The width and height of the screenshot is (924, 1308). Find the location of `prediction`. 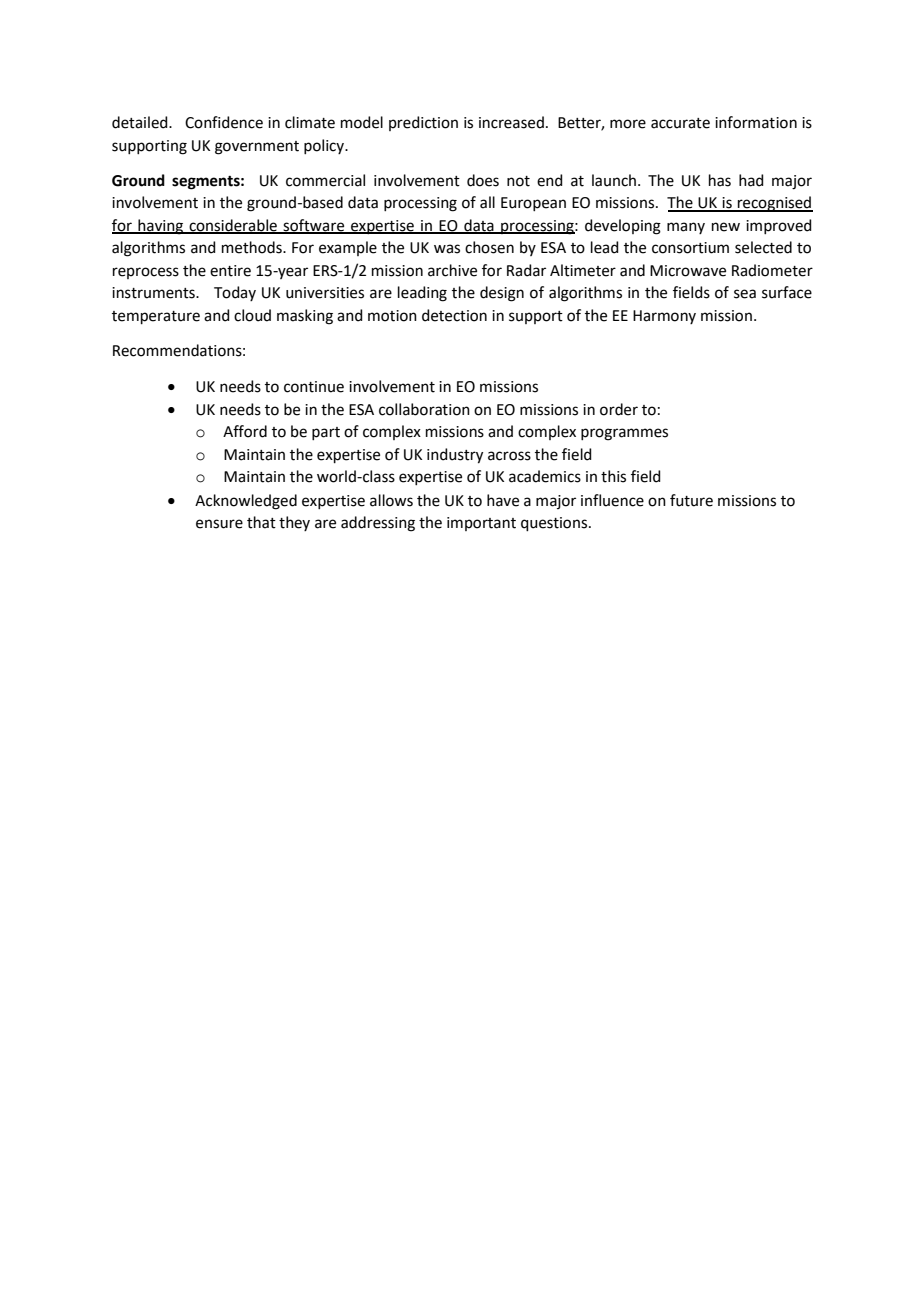

prediction is located at coordinates (423, 123).
